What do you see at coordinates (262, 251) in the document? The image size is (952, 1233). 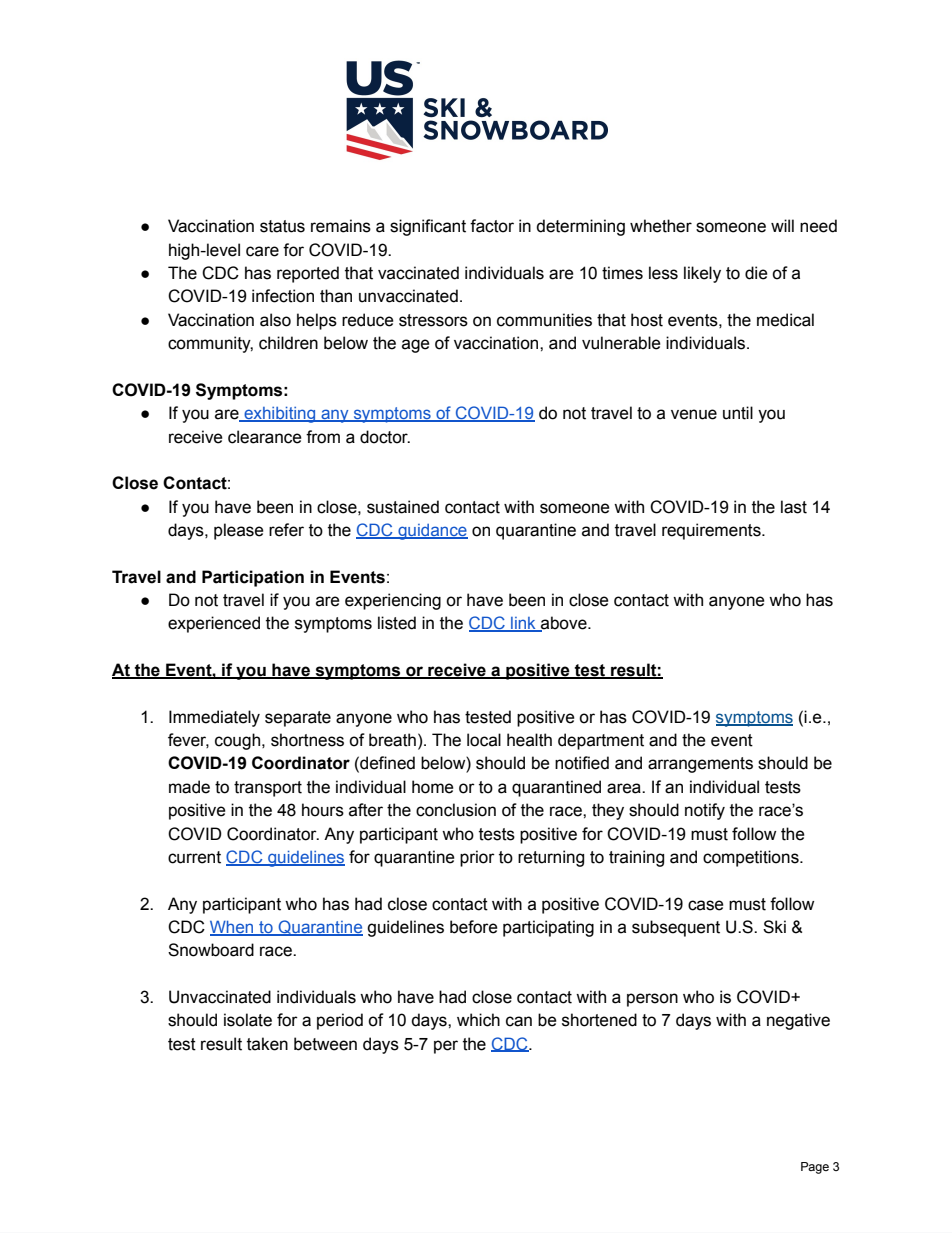 I see `care` at bounding box center [262, 251].
